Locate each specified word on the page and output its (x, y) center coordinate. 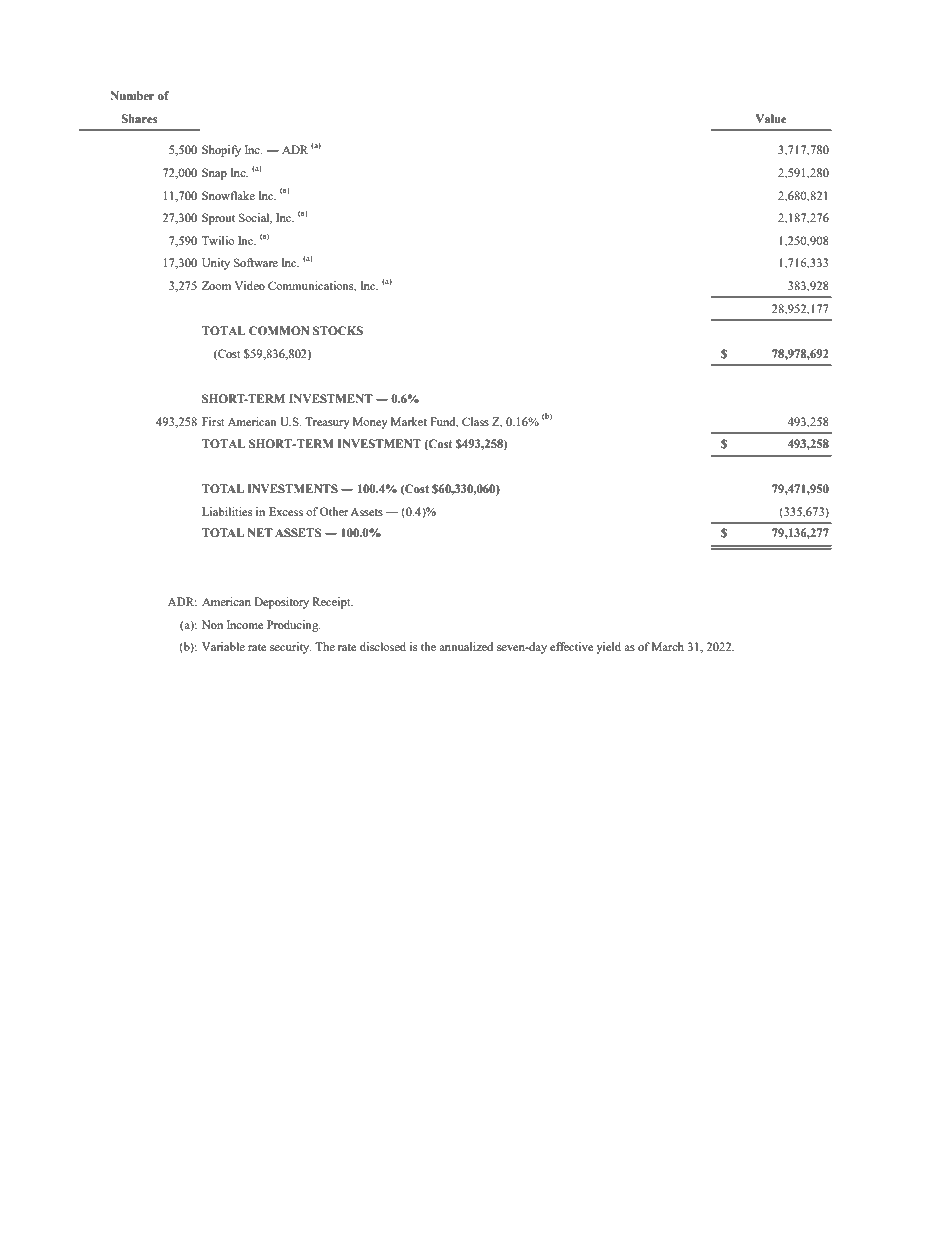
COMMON (279, 330)
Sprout (218, 219)
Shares (139, 118)
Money (370, 423)
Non (212, 624)
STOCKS (338, 330)
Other (334, 511)
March (668, 646)
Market (409, 421)
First (213, 421)
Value (771, 118)
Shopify (221, 151)
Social (255, 218)
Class (475, 421)
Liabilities (227, 511)
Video (249, 285)
